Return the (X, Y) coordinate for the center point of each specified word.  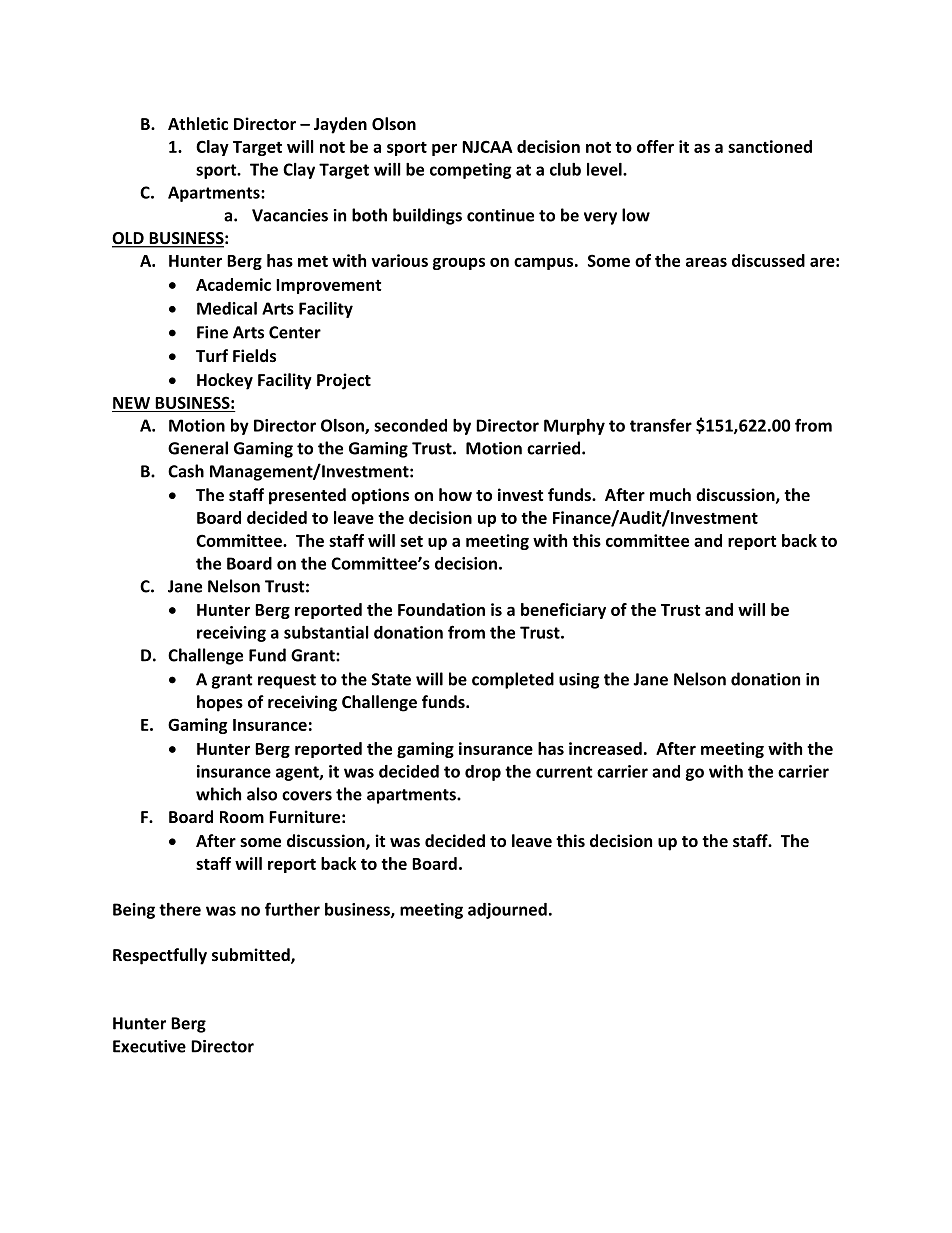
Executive (149, 1046)
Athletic (198, 123)
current (564, 772)
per (444, 150)
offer (655, 146)
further (292, 909)
